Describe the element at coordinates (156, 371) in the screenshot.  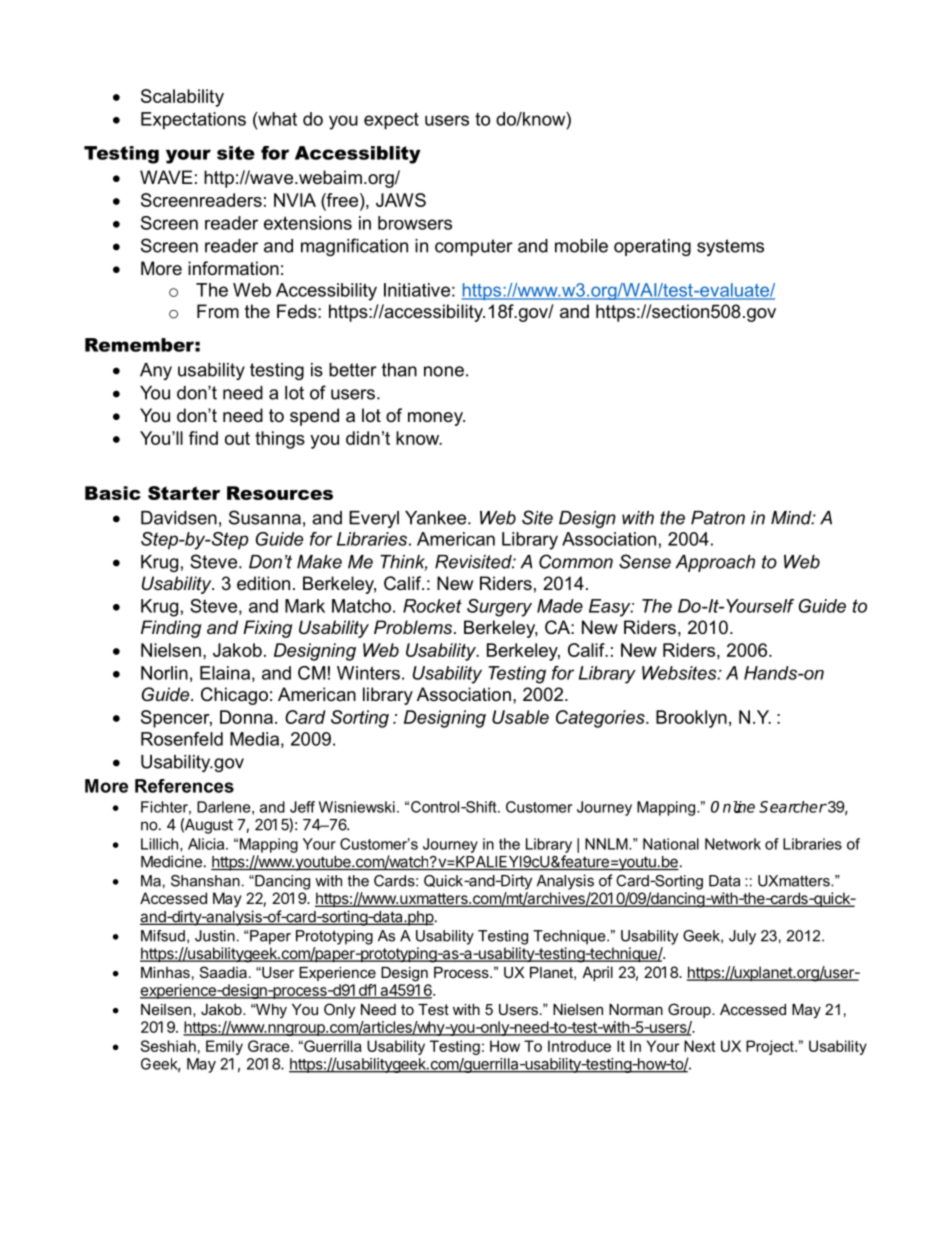
I see `Any` at that location.
